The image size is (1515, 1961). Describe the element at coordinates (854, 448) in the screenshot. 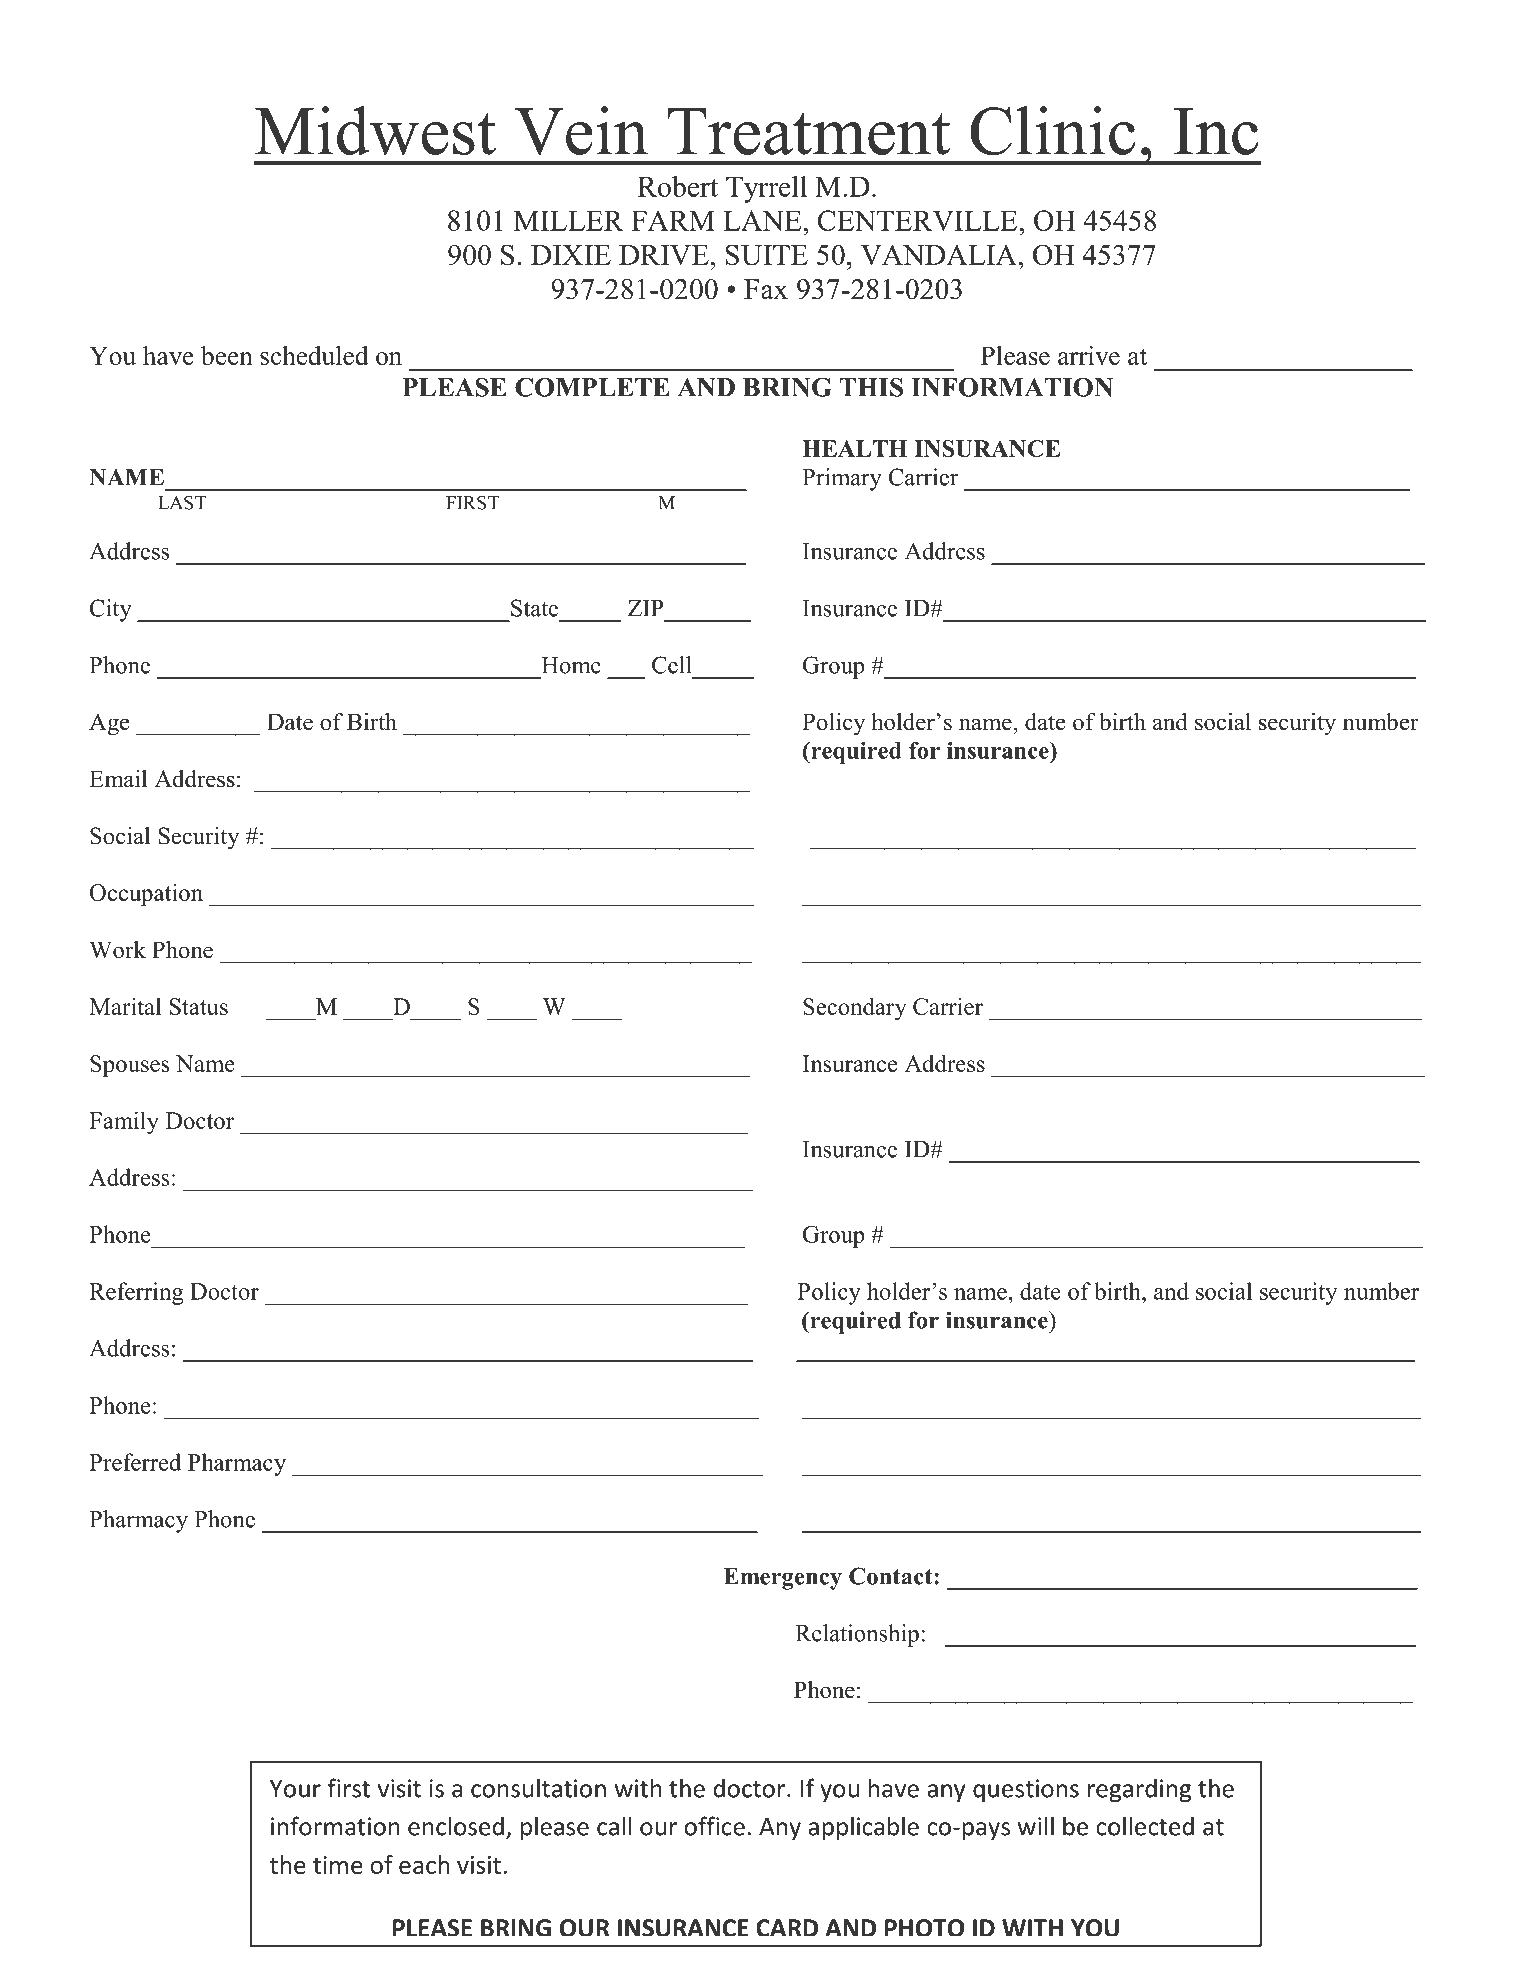

I see `HEALTH` at that location.
